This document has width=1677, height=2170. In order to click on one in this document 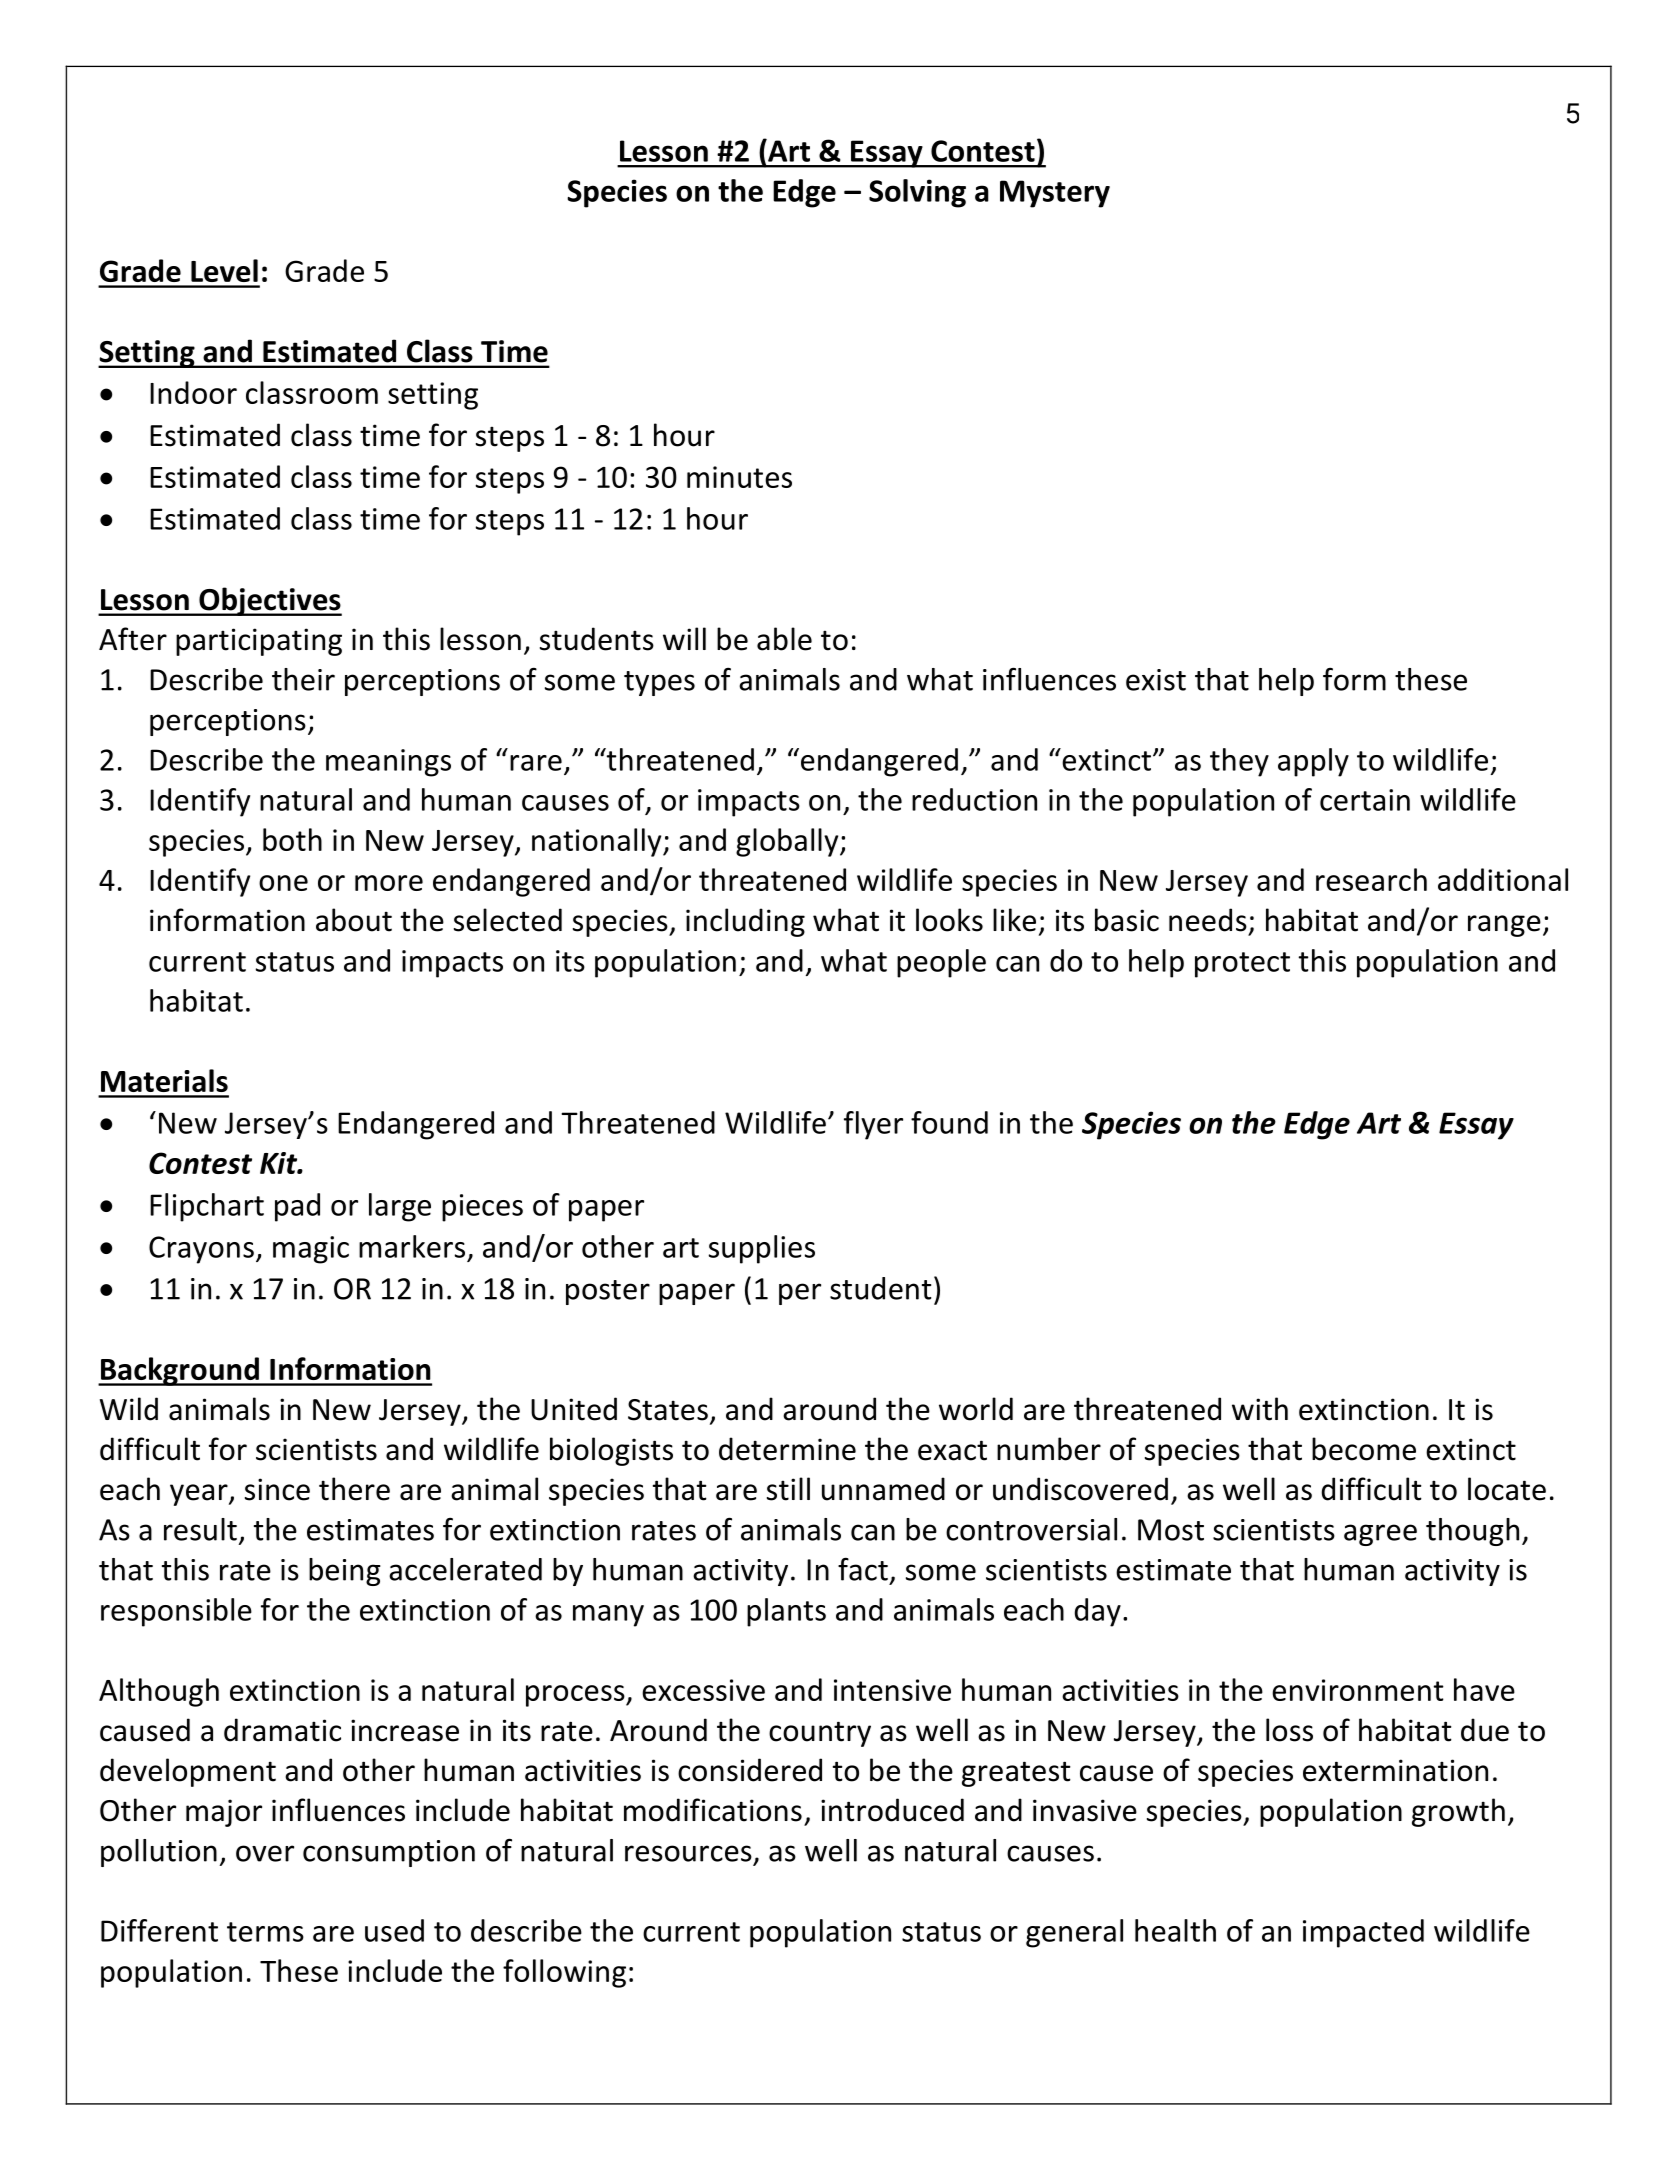, I will do `click(283, 883)`.
